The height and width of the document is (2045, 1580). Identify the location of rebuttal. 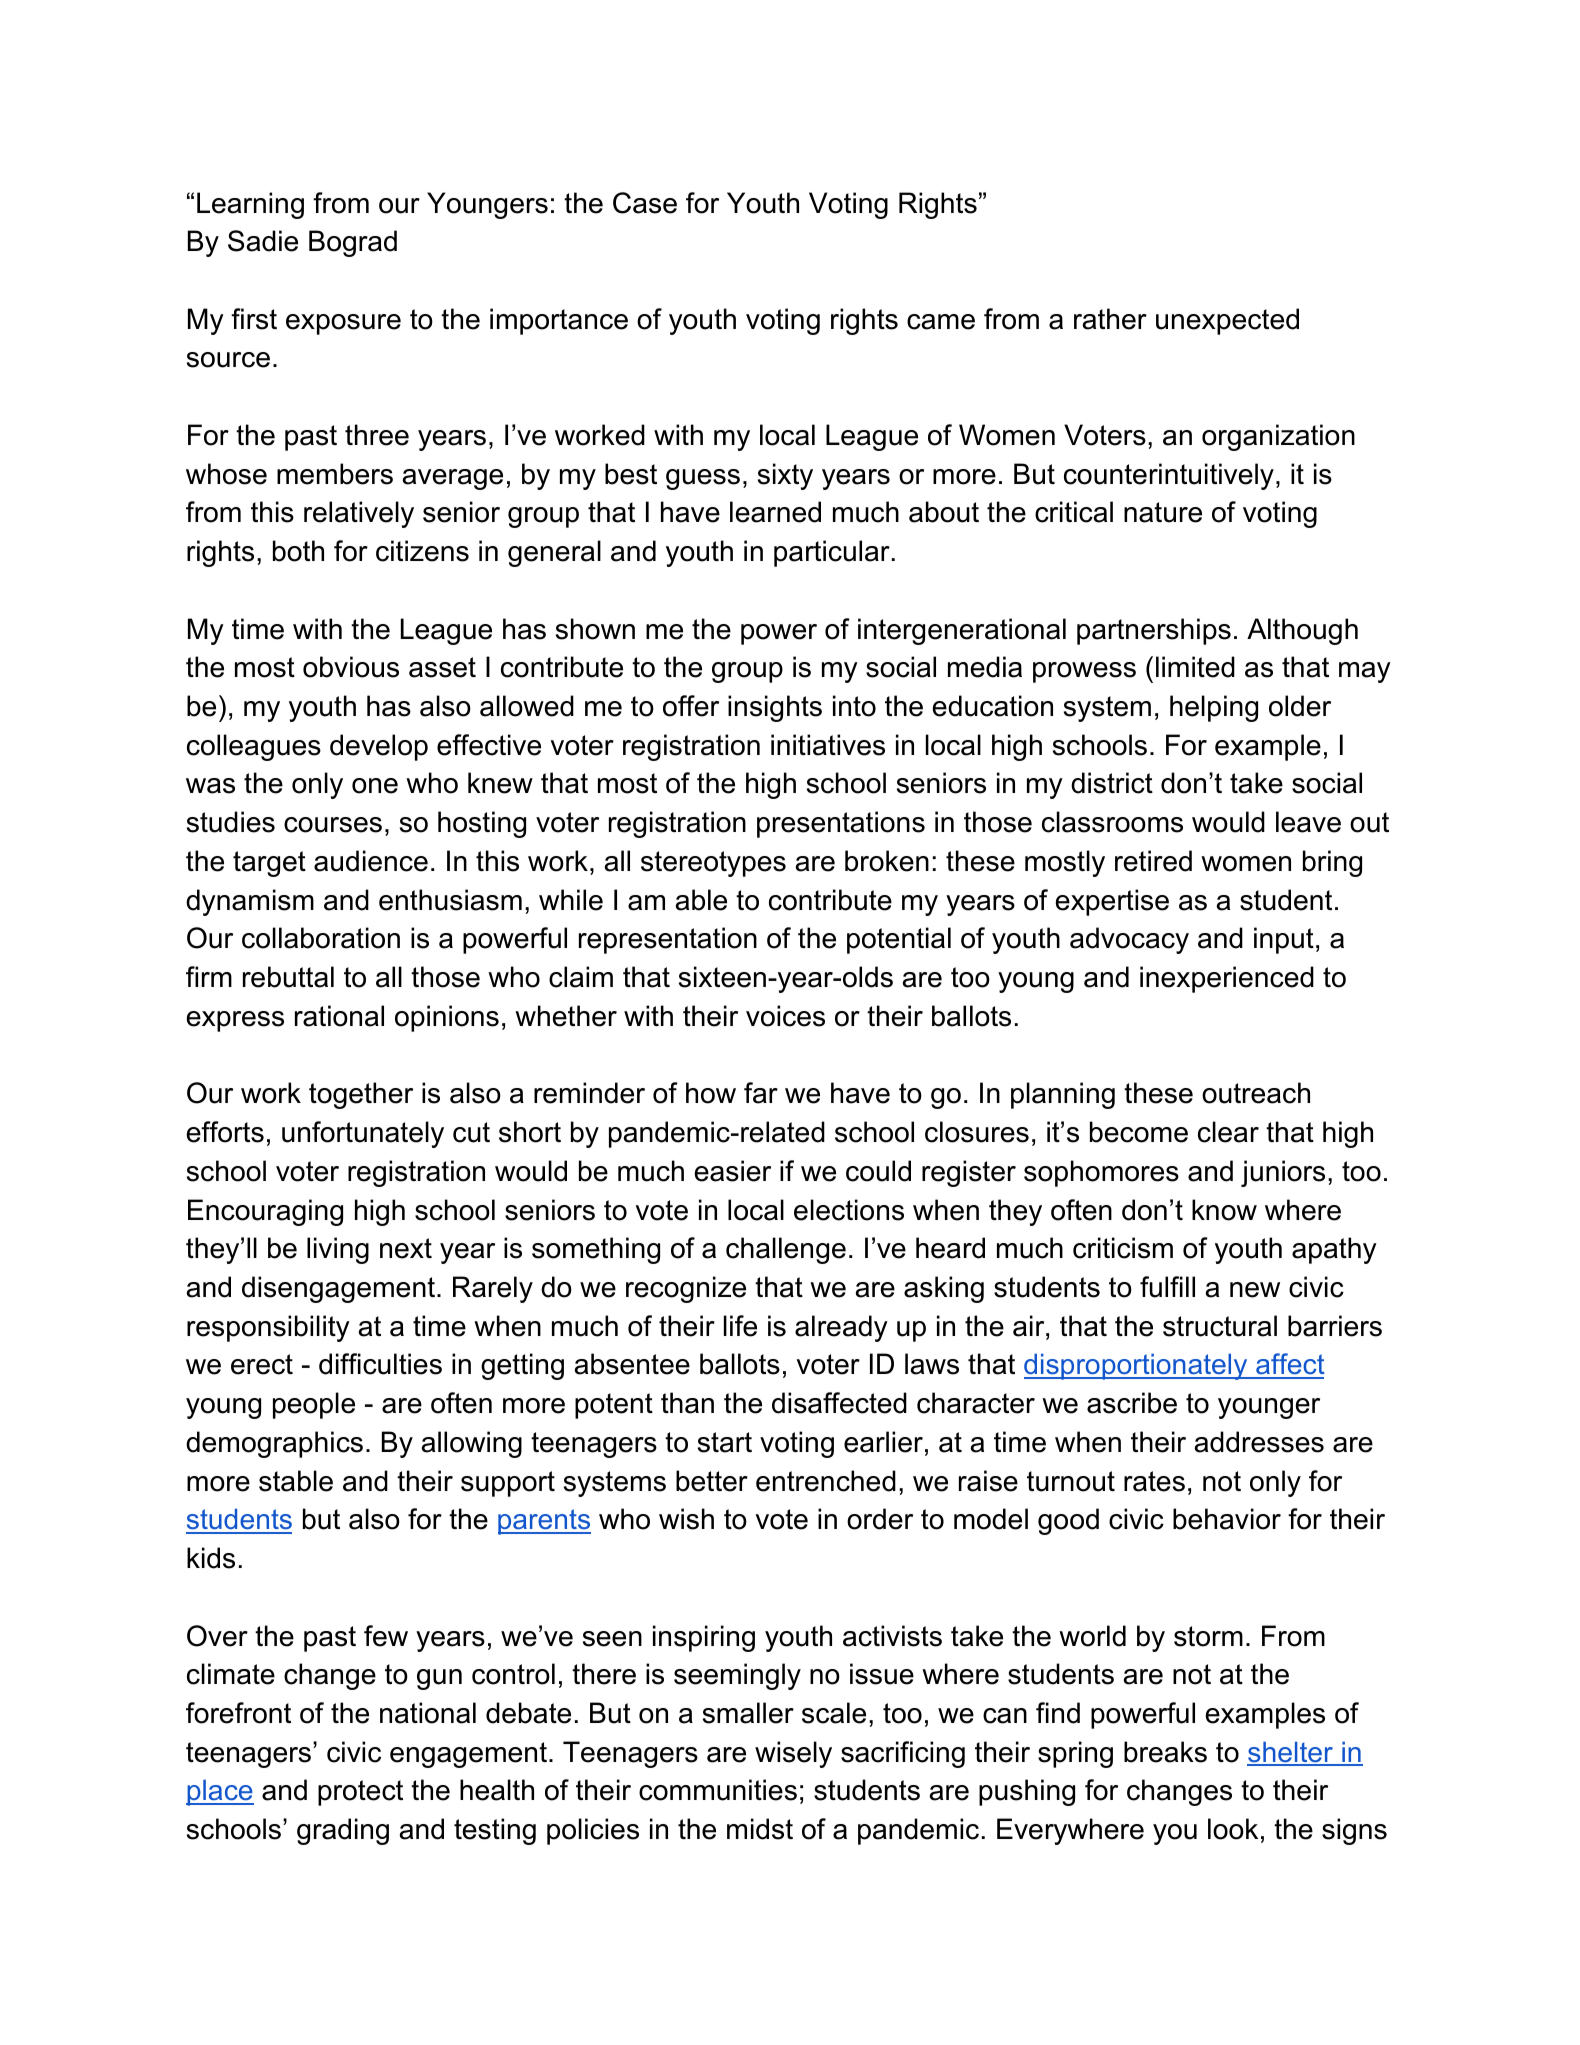
(288, 977).
